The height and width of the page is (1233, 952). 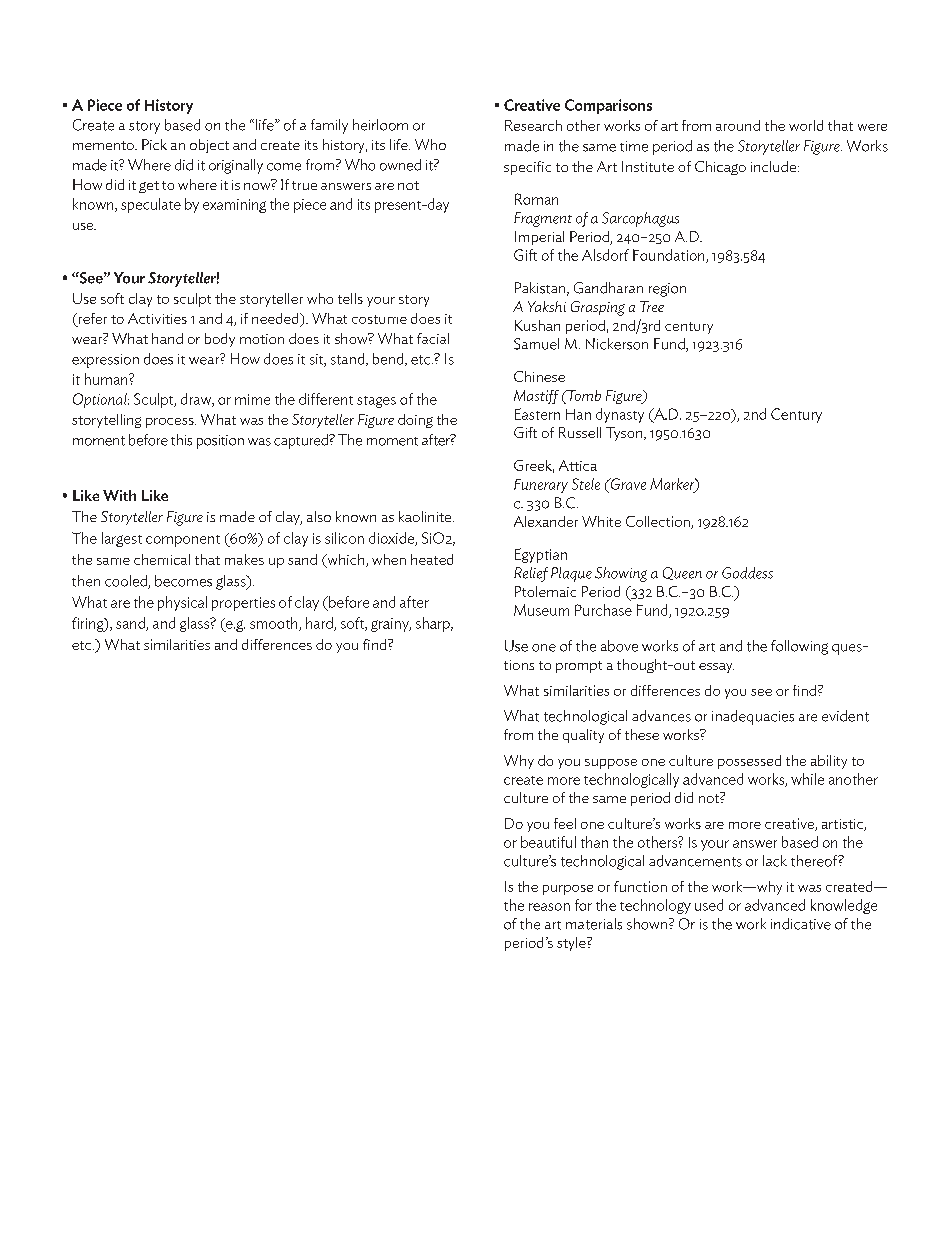 What do you see at coordinates (183, 541) in the page?
I see `component` at bounding box center [183, 541].
